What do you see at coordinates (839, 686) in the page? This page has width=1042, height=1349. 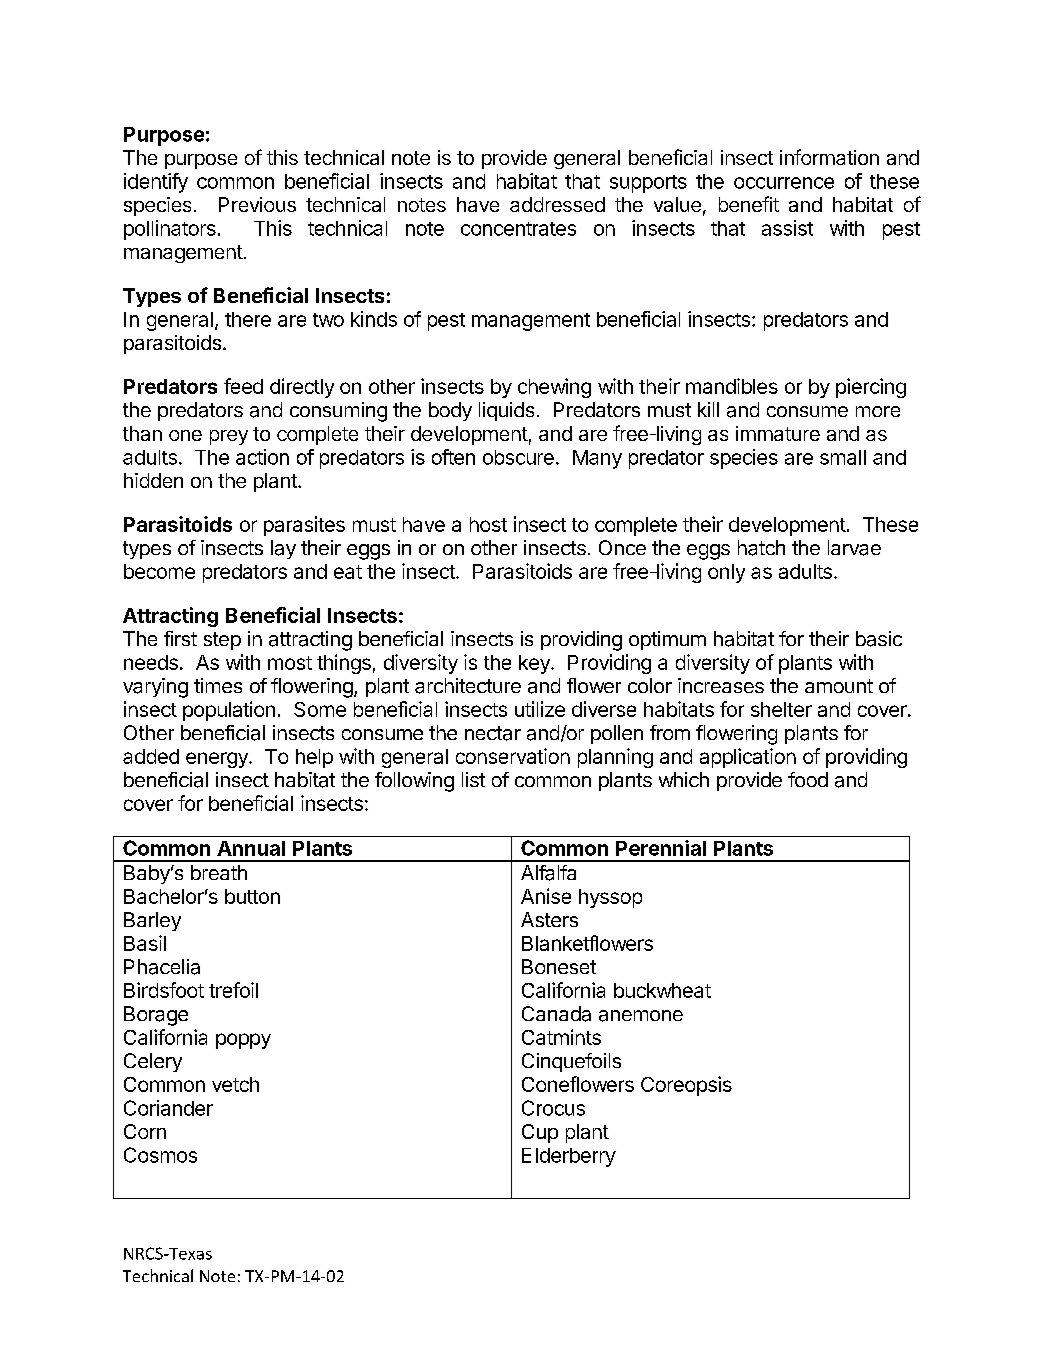 I see `amount` at bounding box center [839, 686].
